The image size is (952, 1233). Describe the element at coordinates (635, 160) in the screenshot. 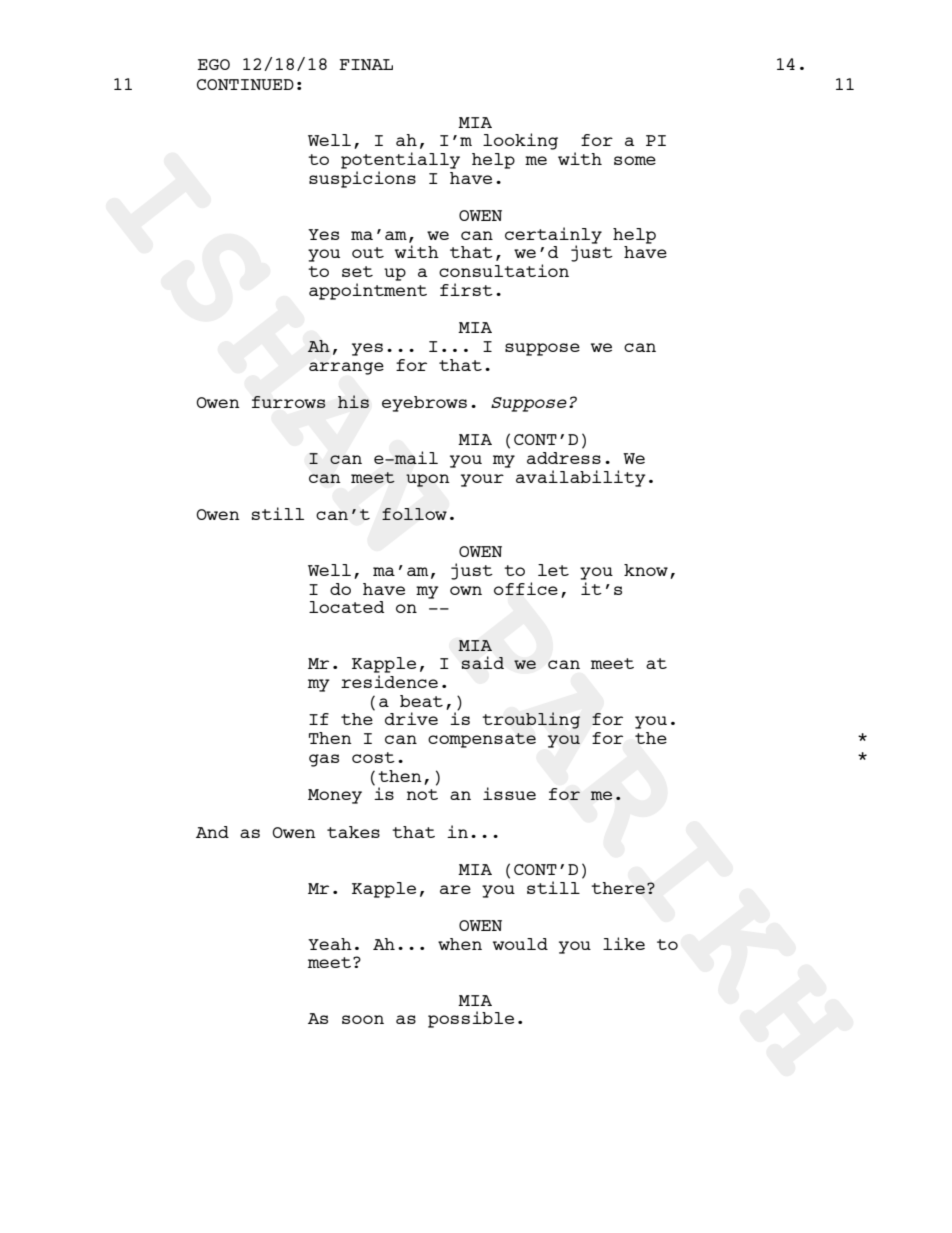

I see `some` at that location.
